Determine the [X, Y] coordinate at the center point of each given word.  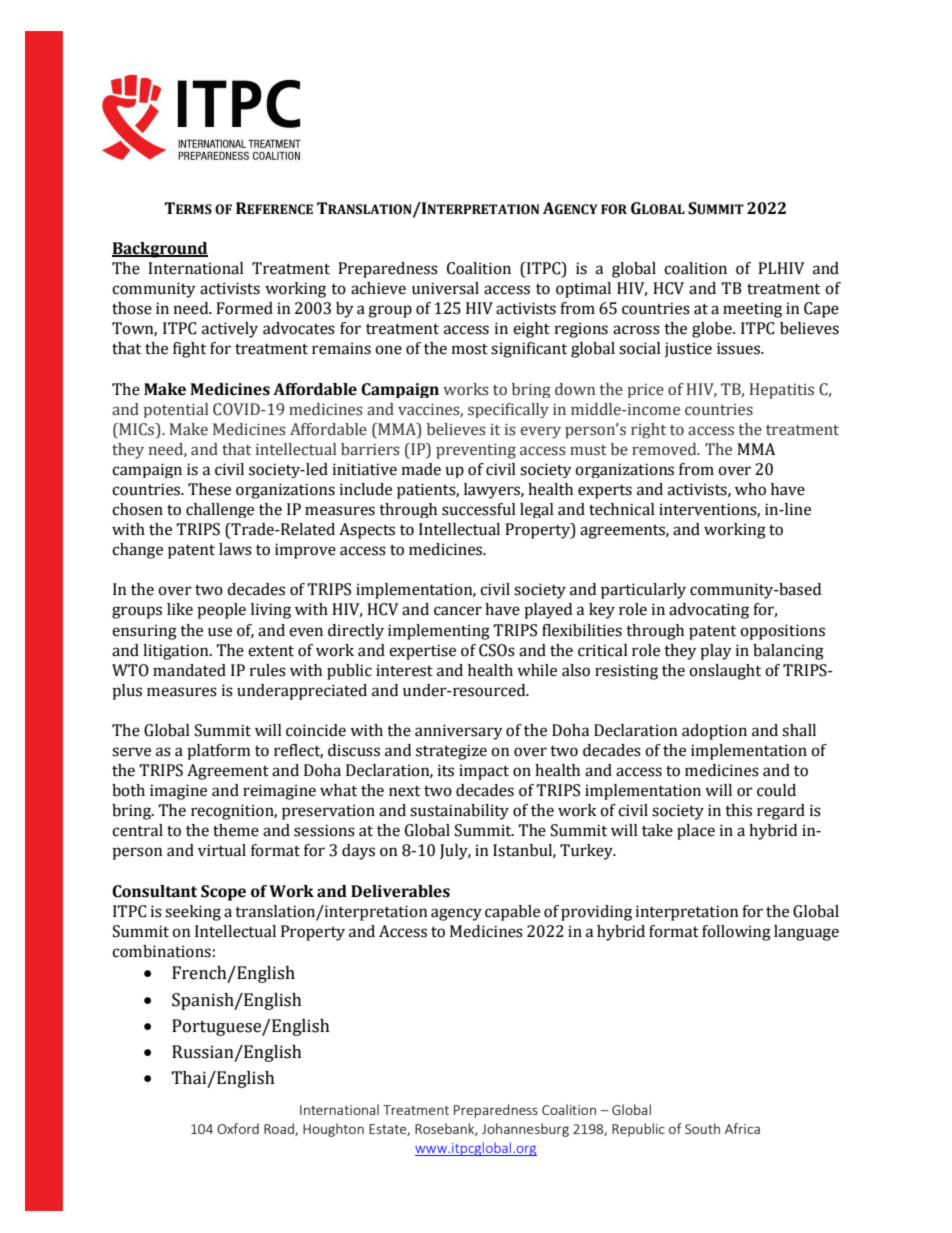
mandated [189, 670]
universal [445, 288]
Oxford [238, 1128]
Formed [244, 308]
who [750, 489]
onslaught [725, 672]
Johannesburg [525, 1130]
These [209, 489]
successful [479, 509]
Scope [223, 893]
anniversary [459, 732]
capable [512, 913]
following [736, 933]
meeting [752, 310]
